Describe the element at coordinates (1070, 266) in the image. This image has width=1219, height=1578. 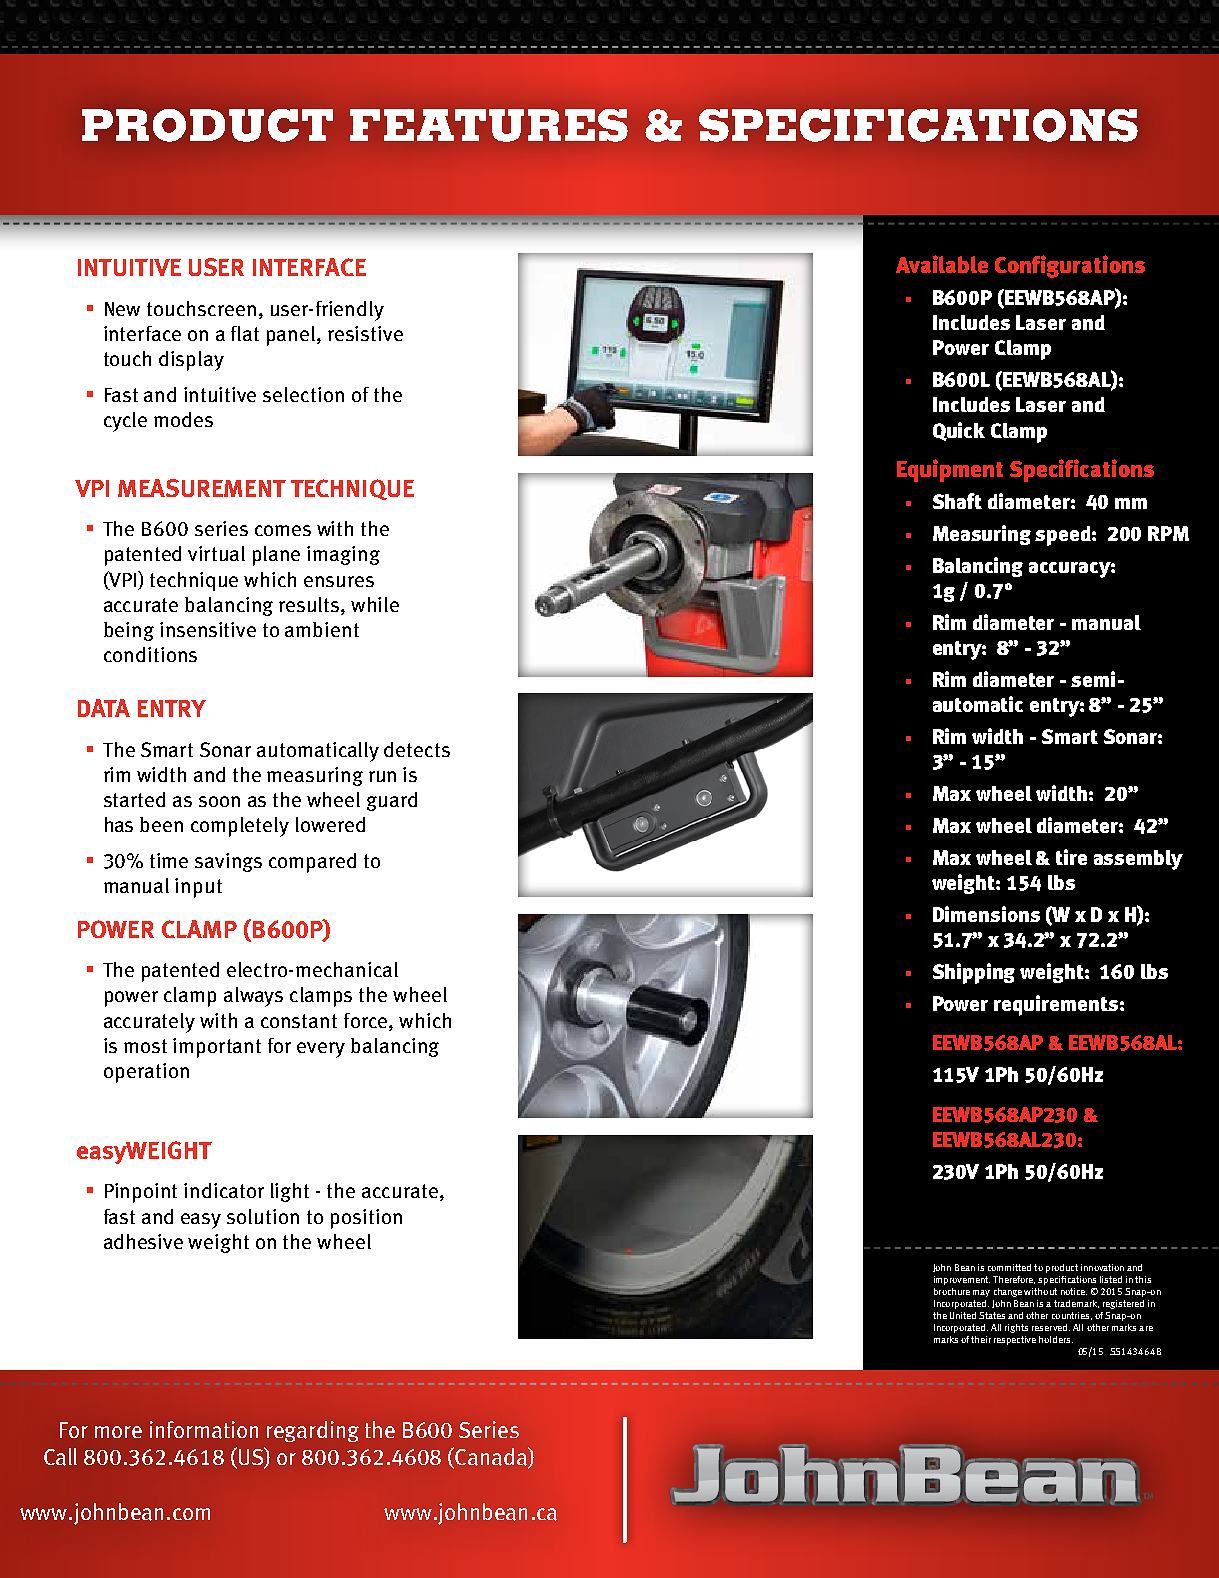
I see `Configurations` at that location.
